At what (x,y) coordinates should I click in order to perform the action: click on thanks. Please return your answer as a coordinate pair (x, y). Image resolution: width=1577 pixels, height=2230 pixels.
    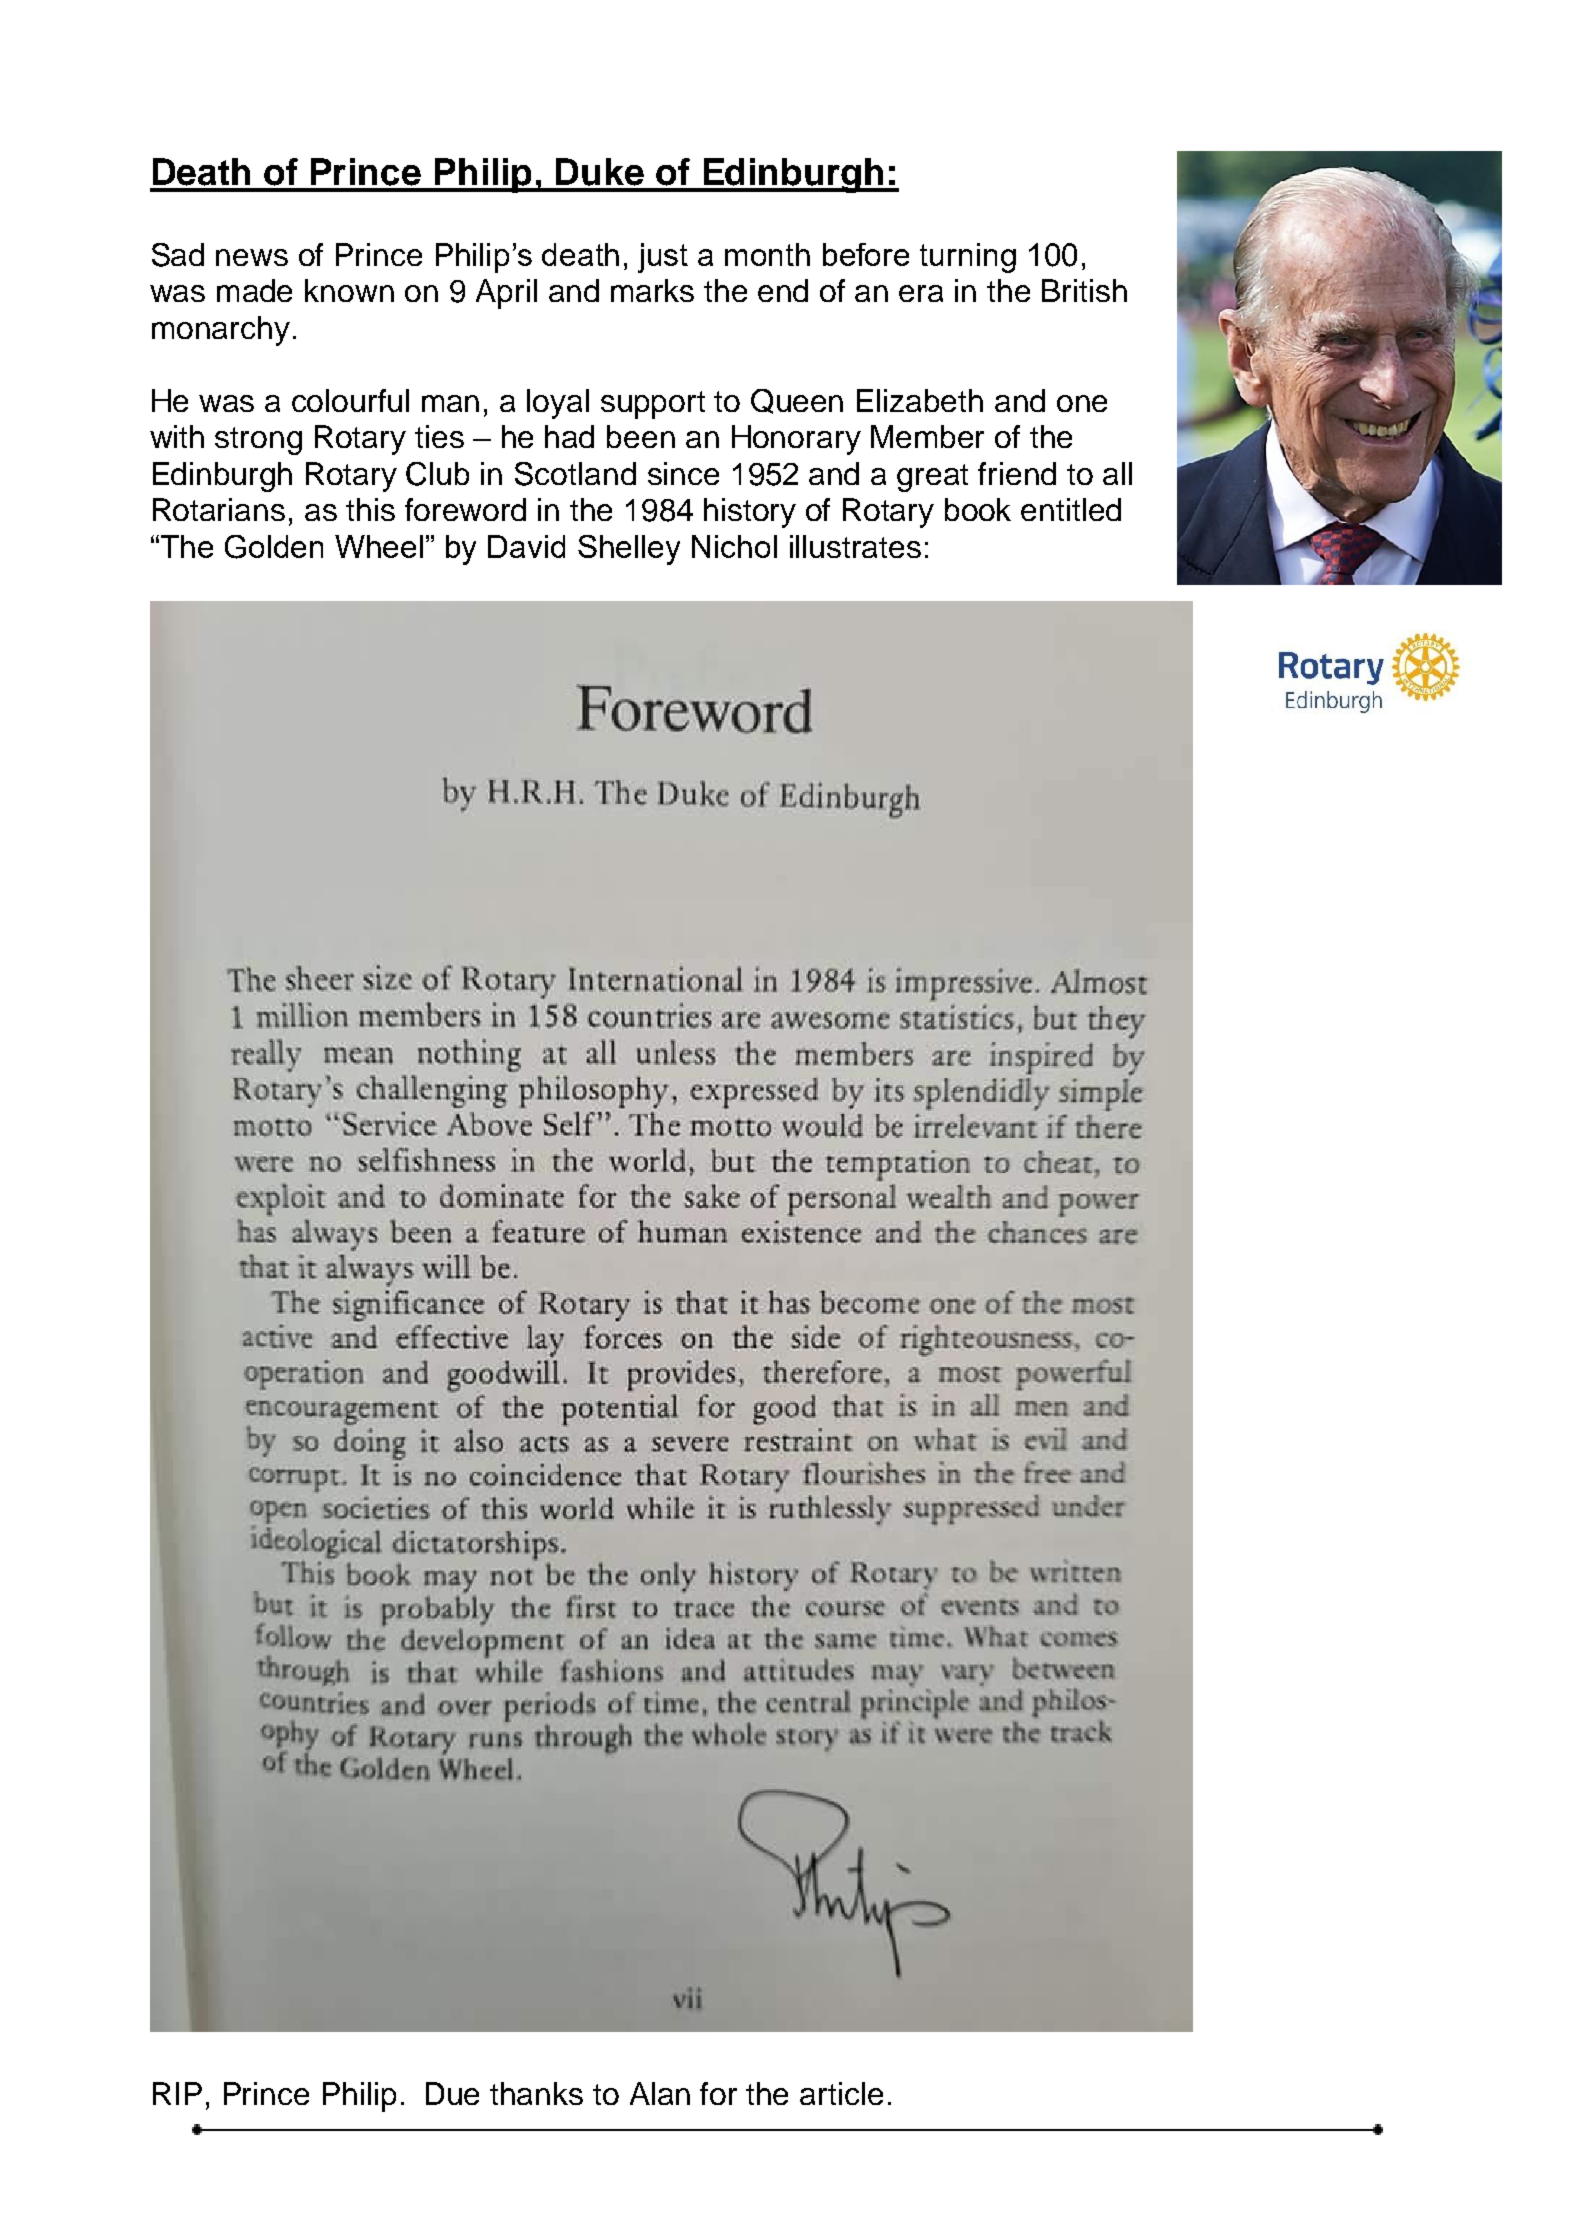
    Looking at the image, I should click on (536, 2093).
